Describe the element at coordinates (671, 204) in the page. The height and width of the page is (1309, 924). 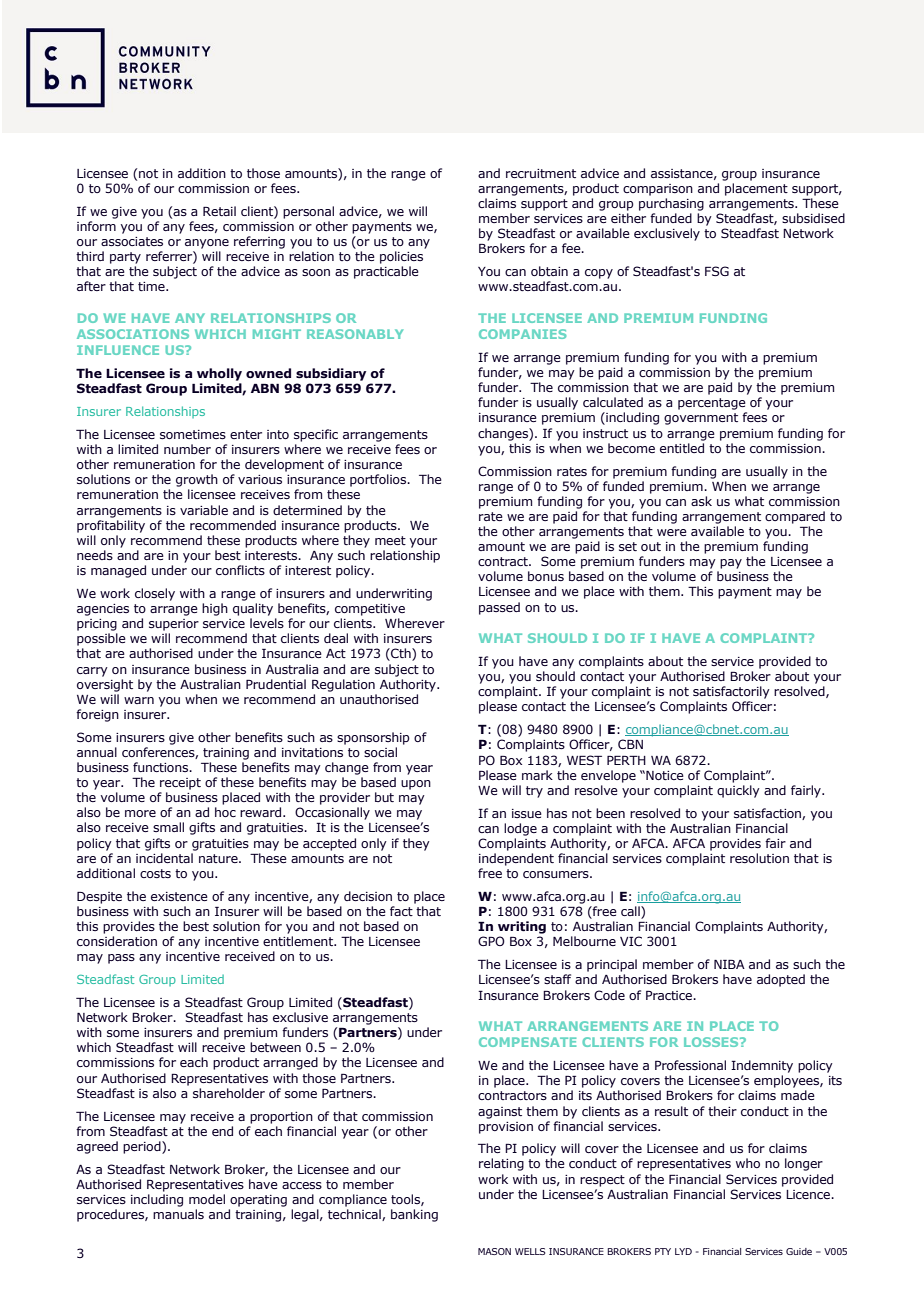
I see `purchasing` at that location.
